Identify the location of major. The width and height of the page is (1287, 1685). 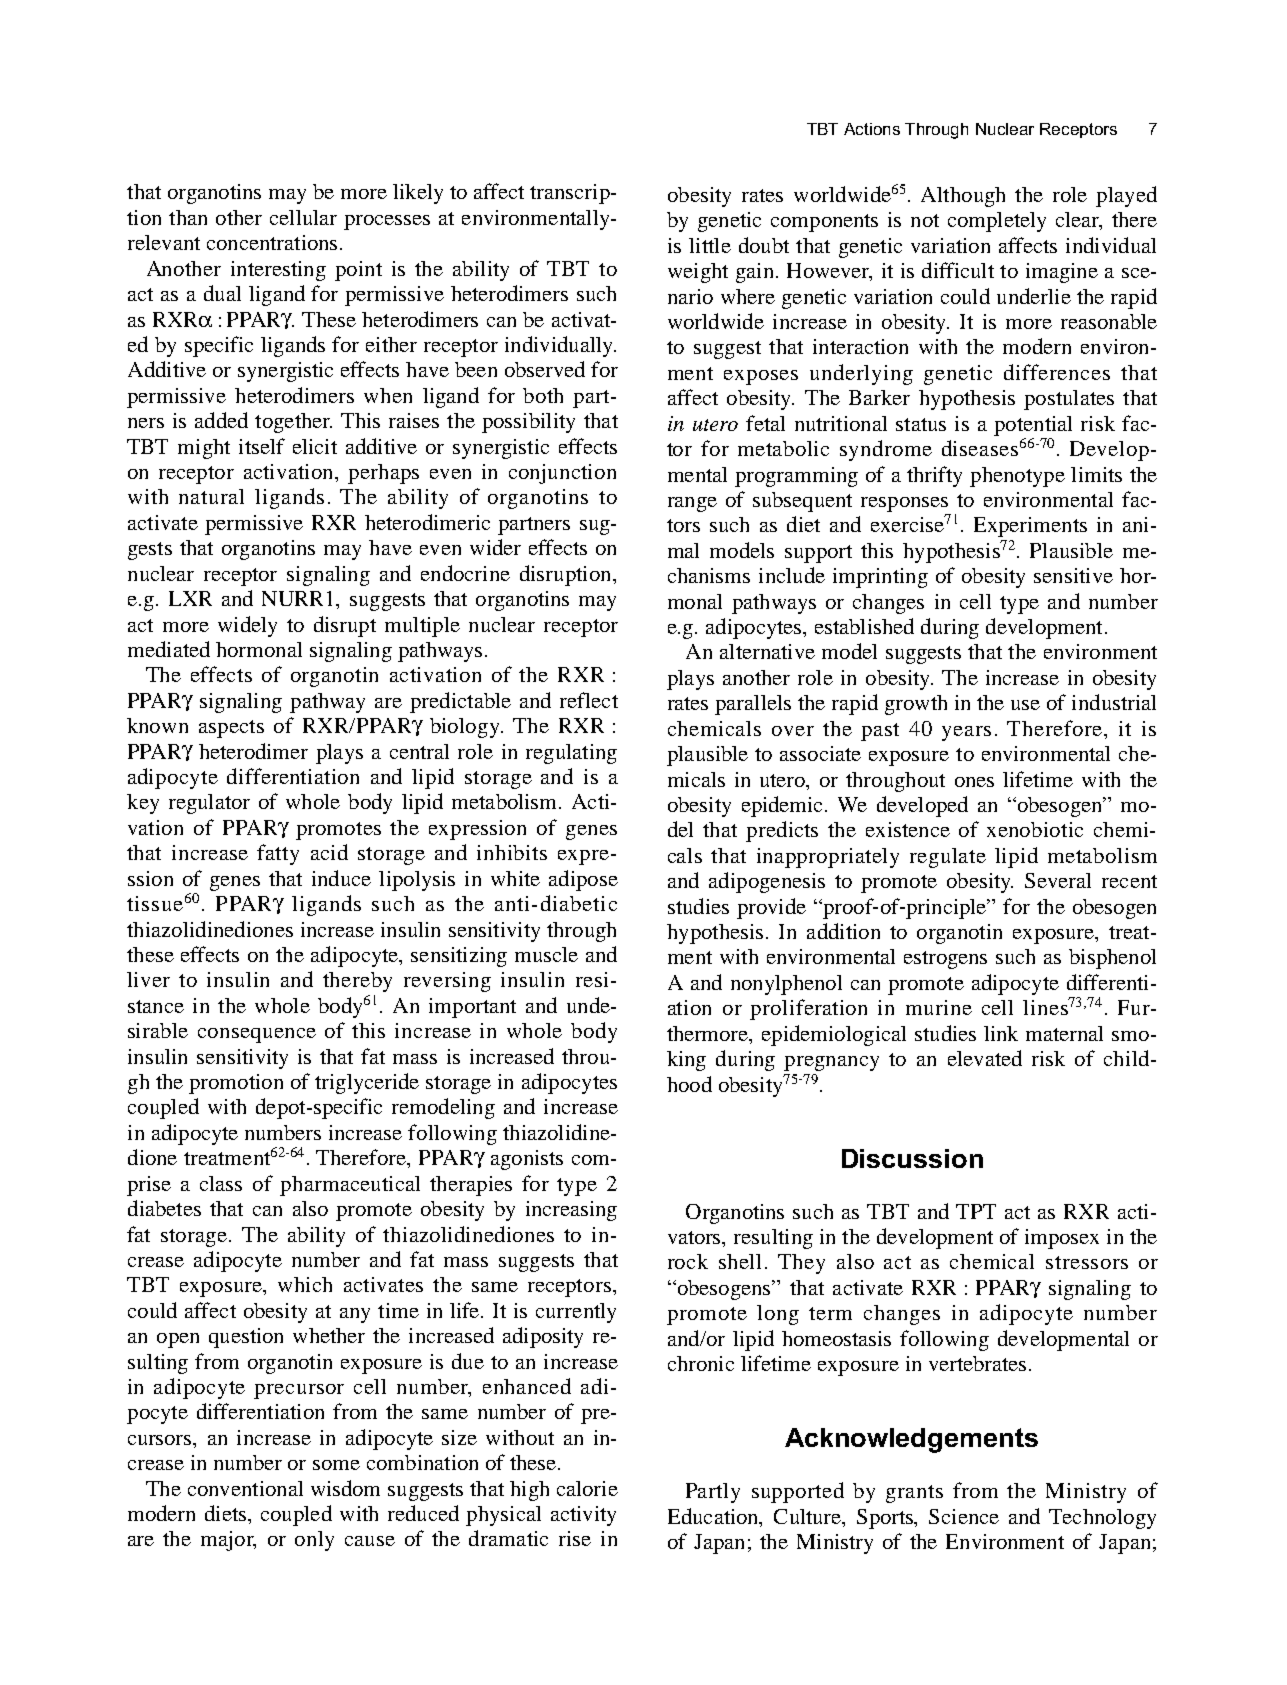
(228, 1541).
